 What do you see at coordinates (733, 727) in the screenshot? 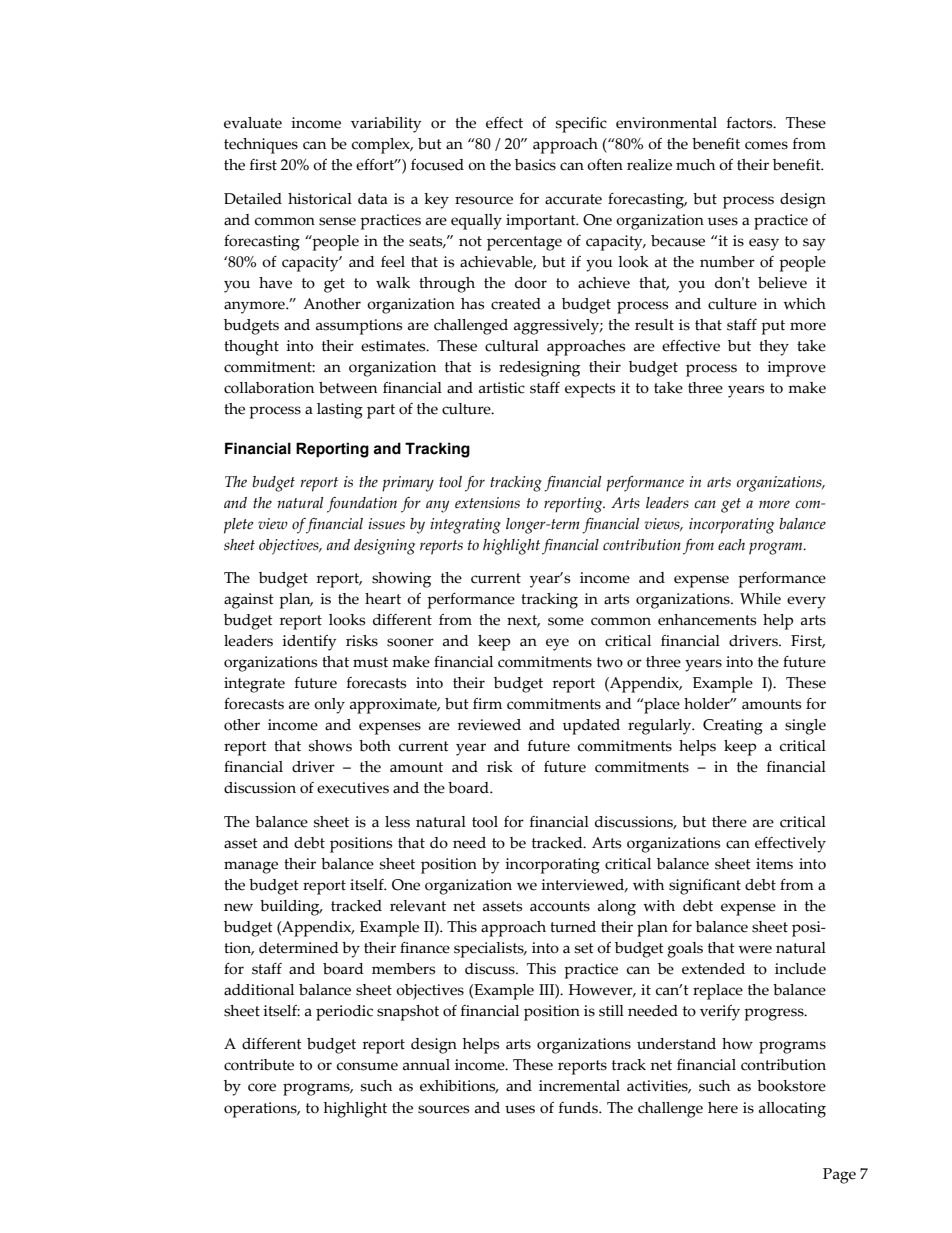
I see `Creating` at bounding box center [733, 727].
